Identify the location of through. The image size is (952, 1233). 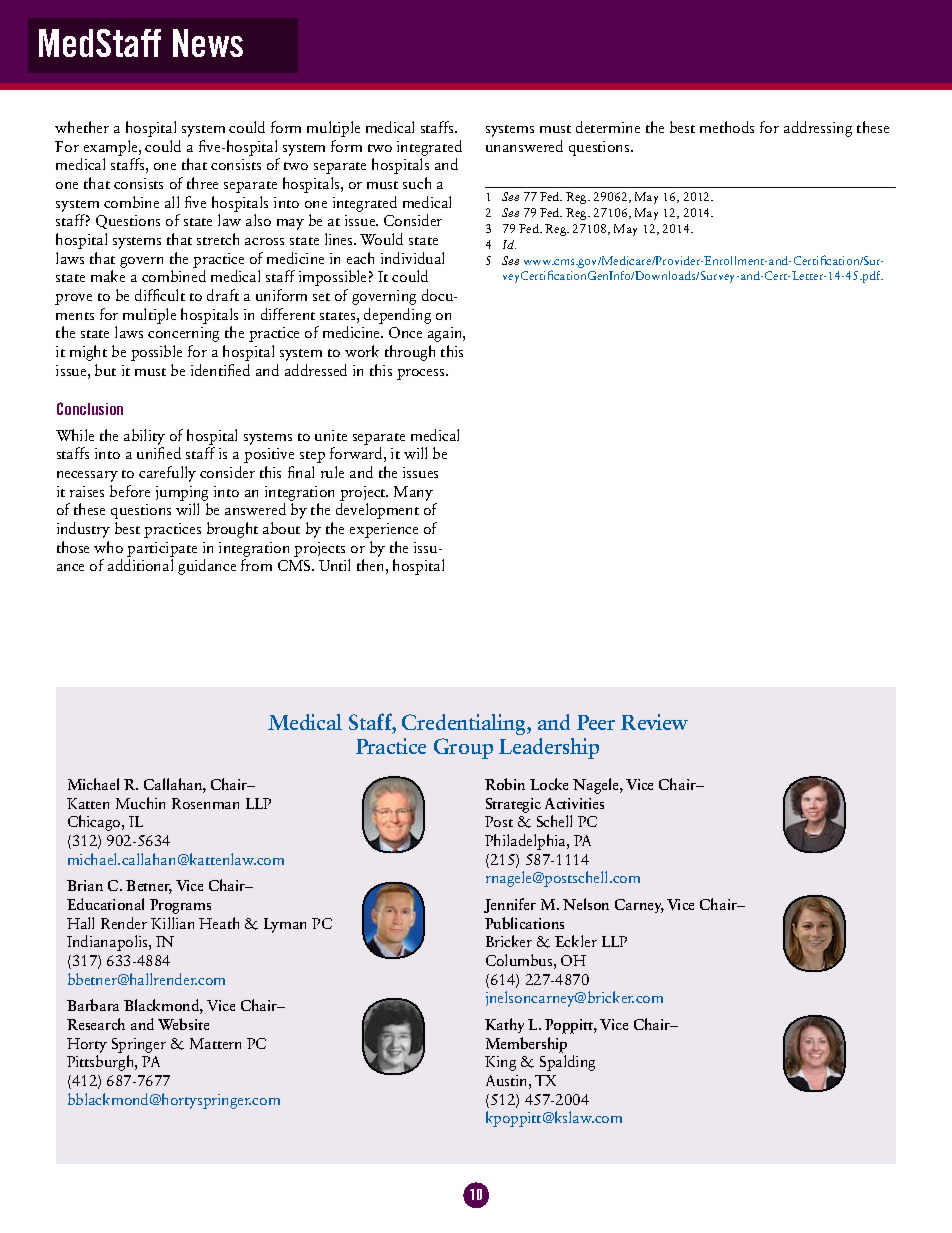
(410, 353).
